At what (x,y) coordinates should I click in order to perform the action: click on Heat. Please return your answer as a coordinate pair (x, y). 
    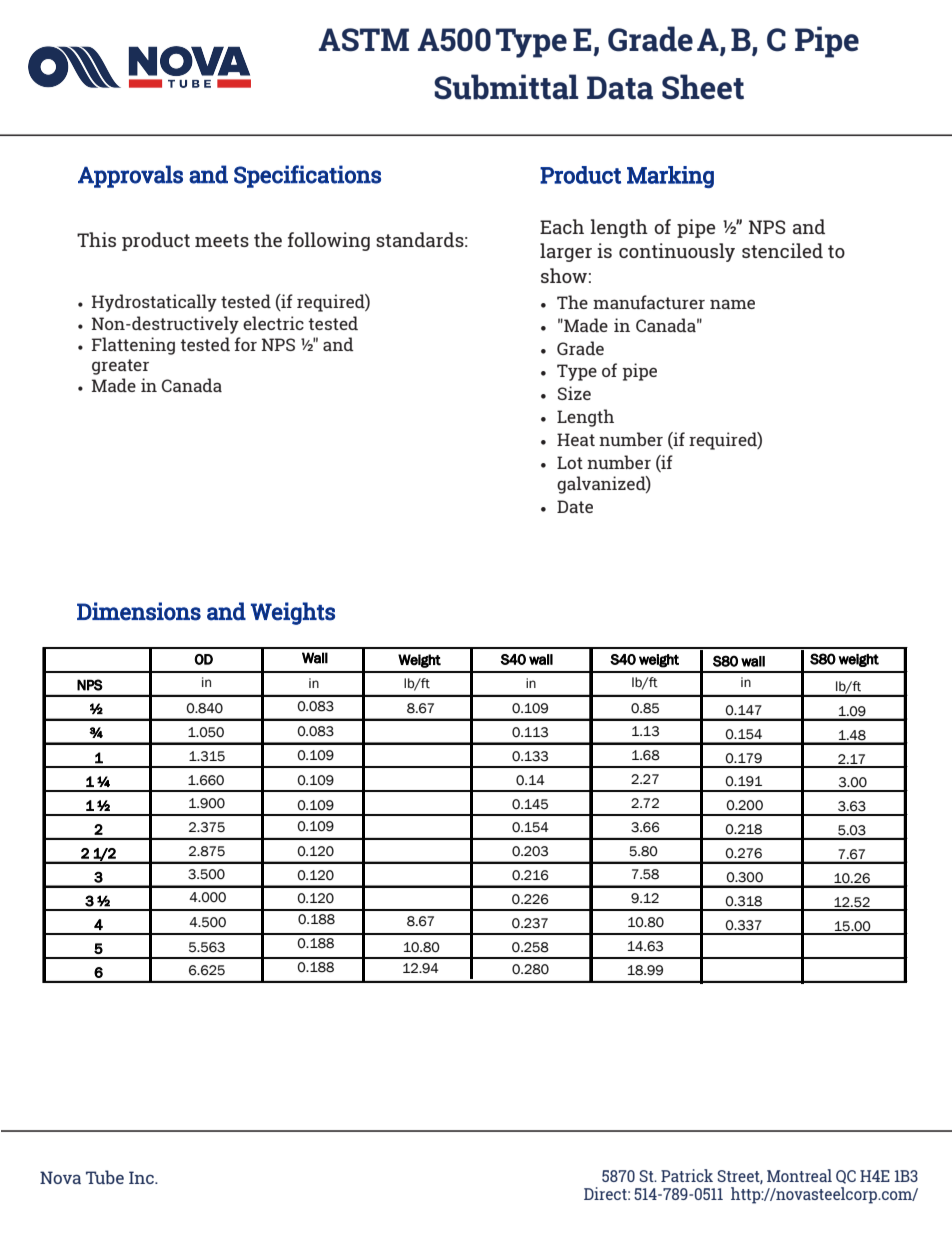
    Looking at the image, I should click on (576, 439).
